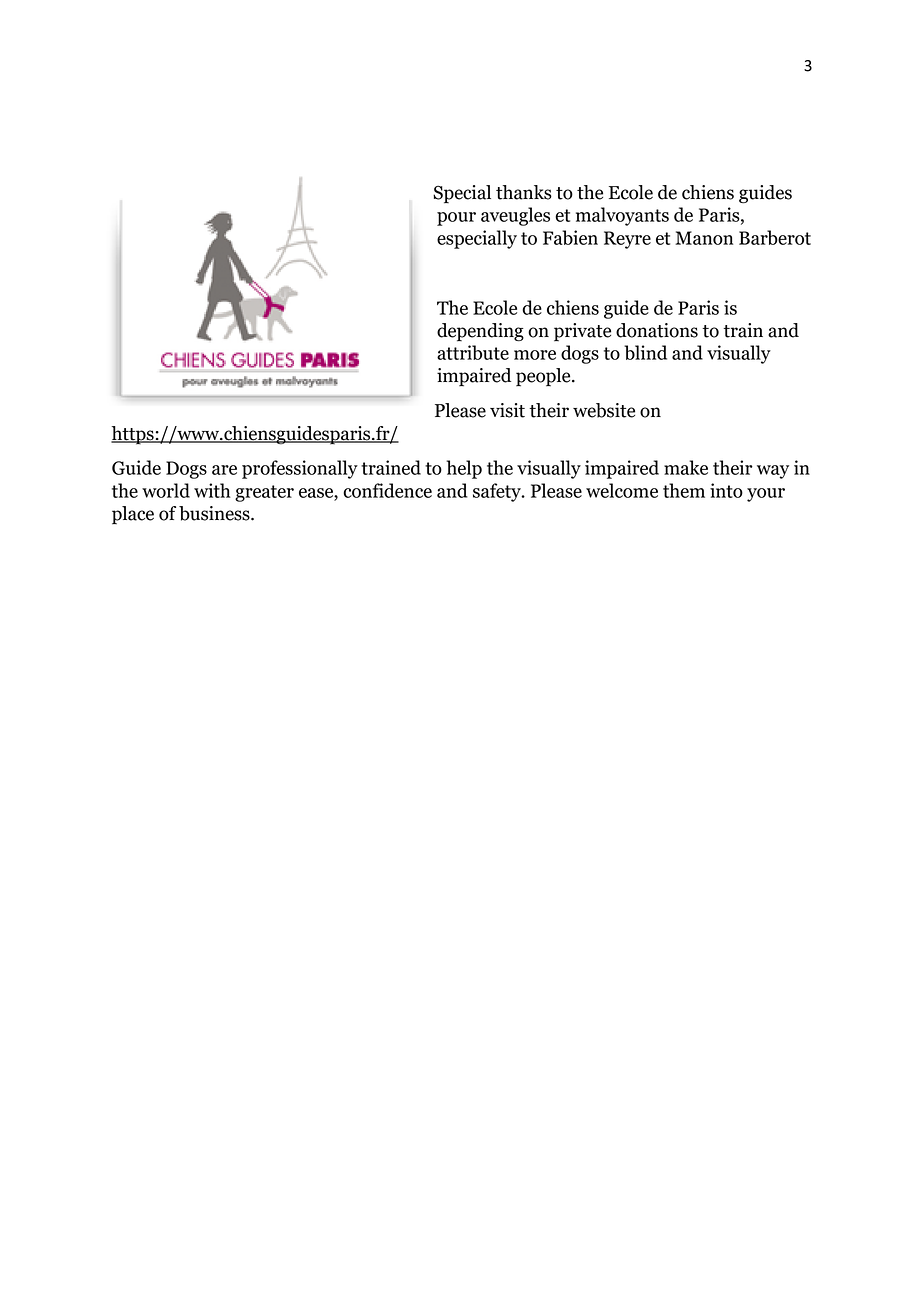 The width and height of the document is (924, 1308). What do you see at coordinates (535, 355) in the document?
I see `more` at bounding box center [535, 355].
